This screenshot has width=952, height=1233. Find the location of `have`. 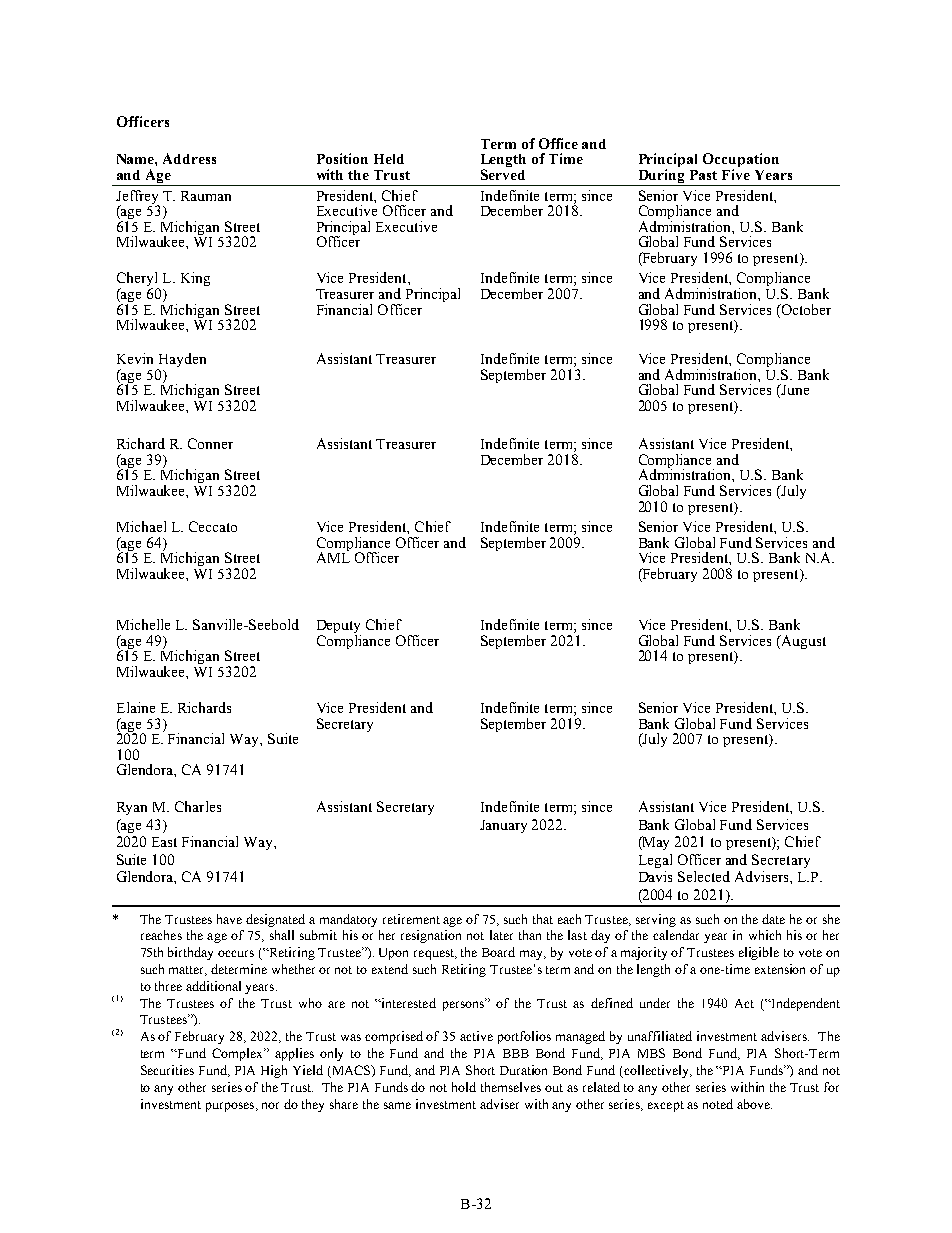

have is located at coordinates (229, 919).
